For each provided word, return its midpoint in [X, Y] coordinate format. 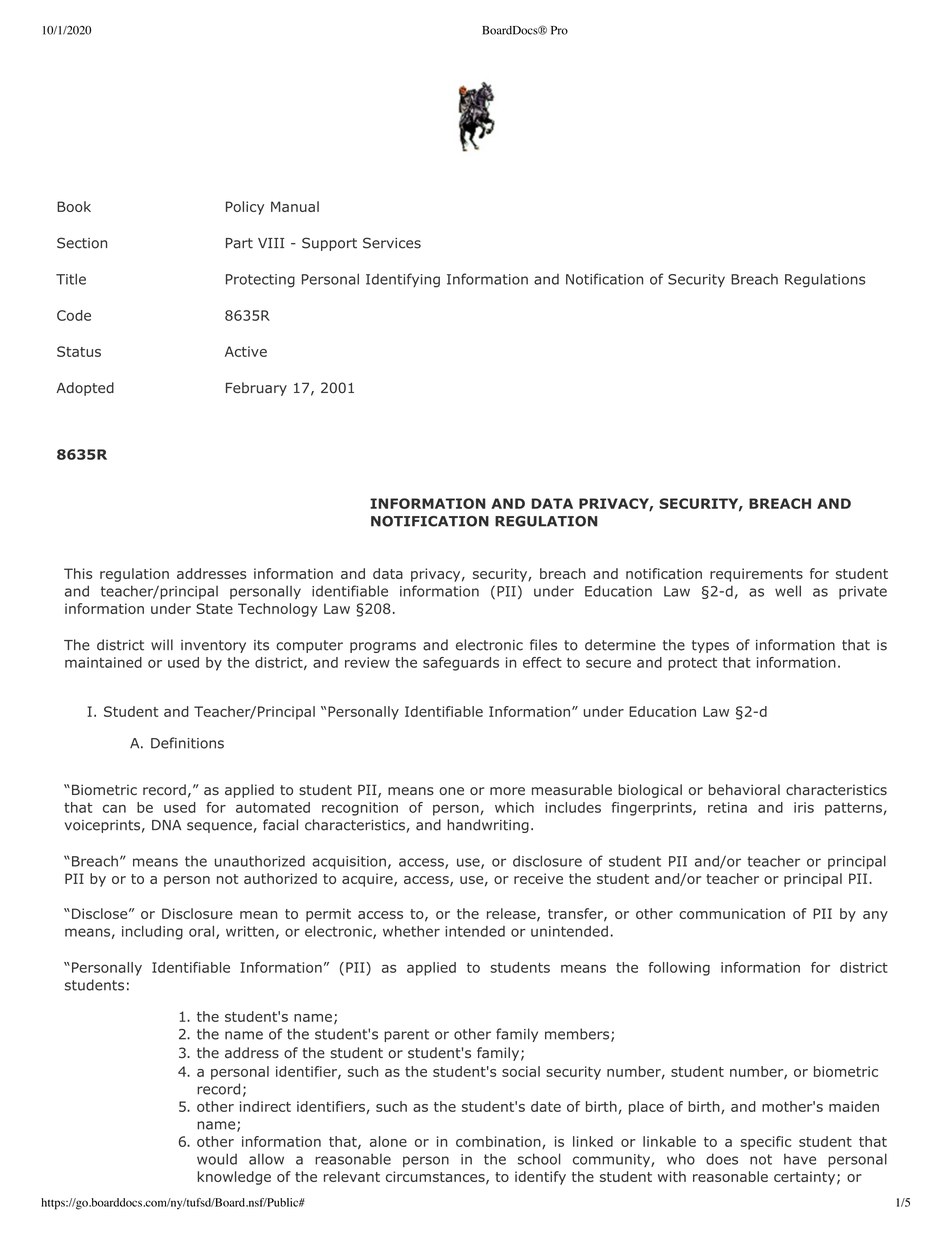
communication [732, 913]
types [710, 646]
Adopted [85, 389]
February [256, 389]
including [152, 933]
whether [411, 931]
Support [329, 244]
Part [239, 243]
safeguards [461, 664]
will [162, 644]
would [217, 1159]
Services [392, 243]
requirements [756, 575]
